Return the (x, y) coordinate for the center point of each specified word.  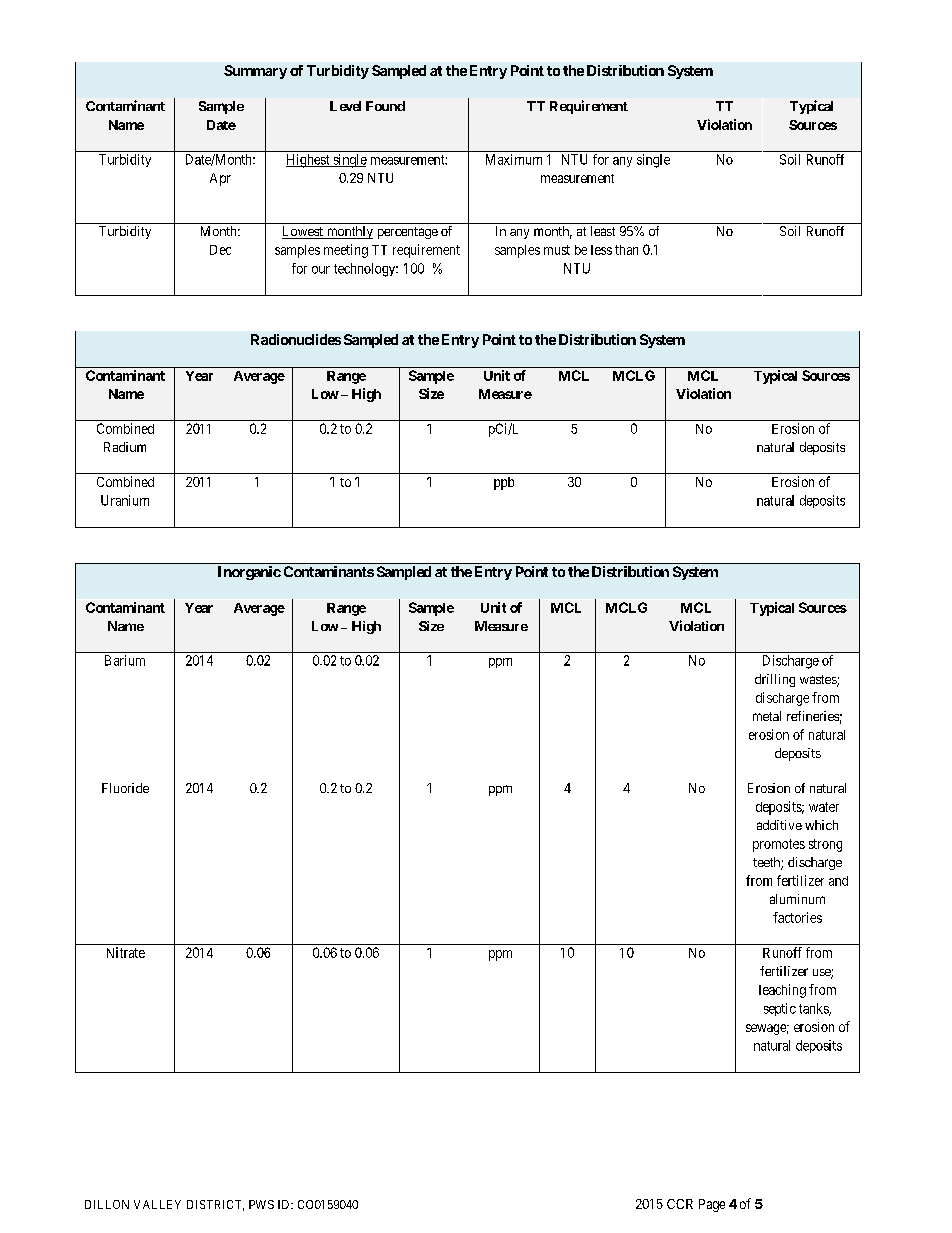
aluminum (797, 899)
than (626, 250)
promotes (779, 845)
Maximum (514, 159)
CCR (680, 1204)
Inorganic (249, 573)
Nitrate (126, 952)
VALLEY (157, 1204)
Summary (255, 72)
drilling (775, 680)
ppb (504, 483)
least (603, 231)
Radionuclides (296, 339)
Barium (125, 660)
